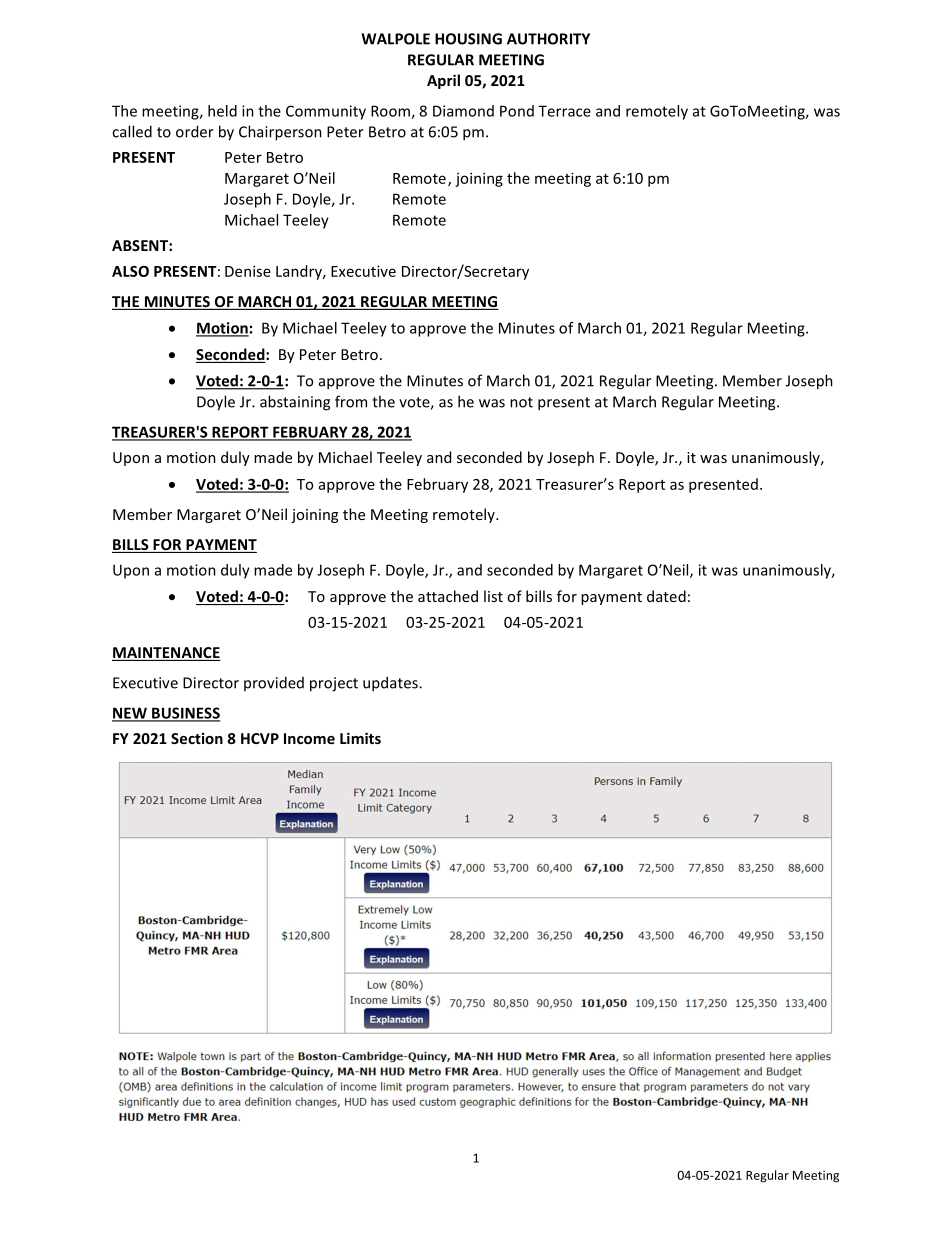 The width and height of the page is (952, 1233). I want to click on dated, so click(666, 596).
